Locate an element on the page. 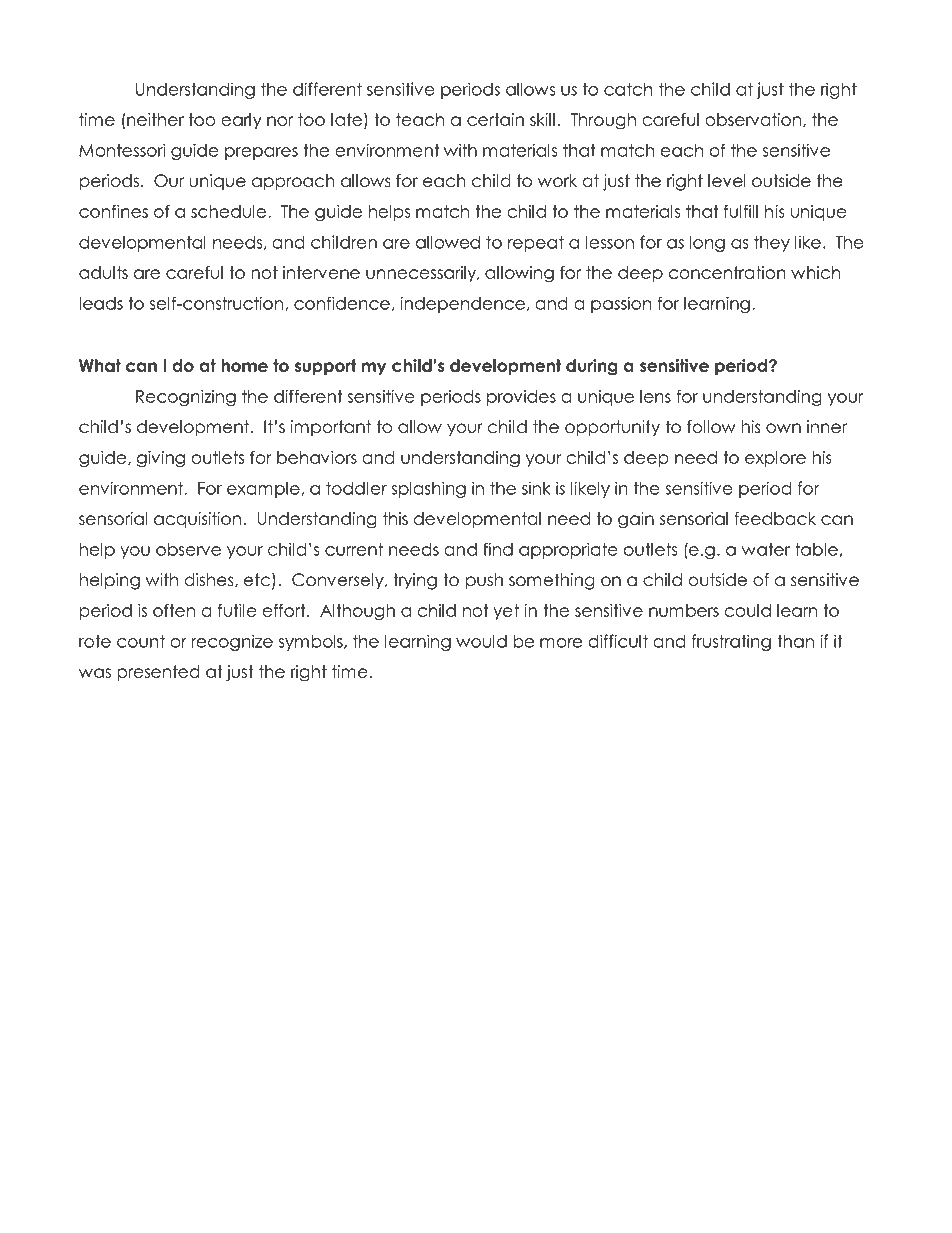 This document has height=1233, width=952. observation is located at coordinates (754, 120).
